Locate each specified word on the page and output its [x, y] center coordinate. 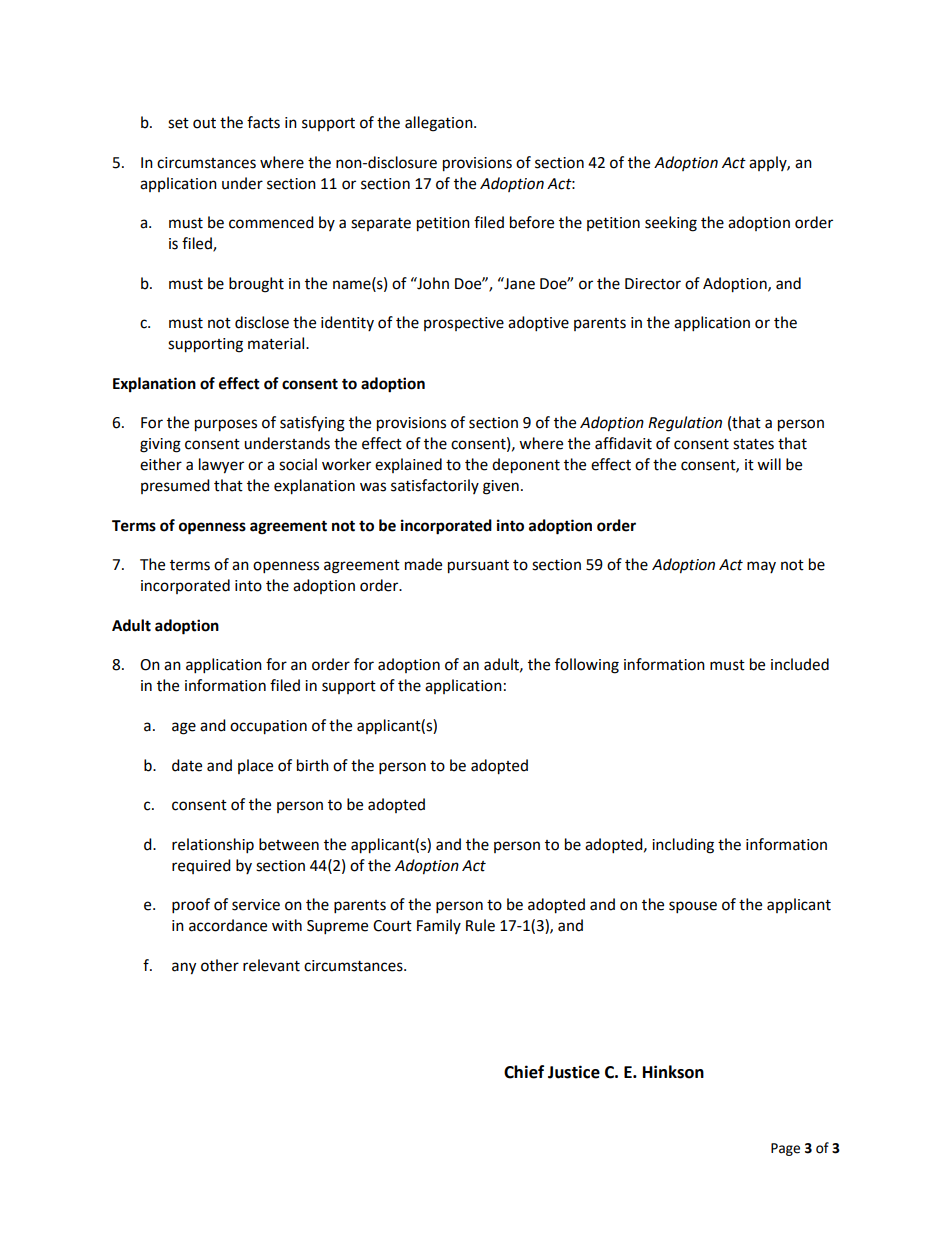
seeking [671, 224]
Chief [524, 1072]
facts [263, 122]
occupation [268, 727]
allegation [440, 124]
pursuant [478, 567]
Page [785, 1149]
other [220, 965]
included [800, 664]
